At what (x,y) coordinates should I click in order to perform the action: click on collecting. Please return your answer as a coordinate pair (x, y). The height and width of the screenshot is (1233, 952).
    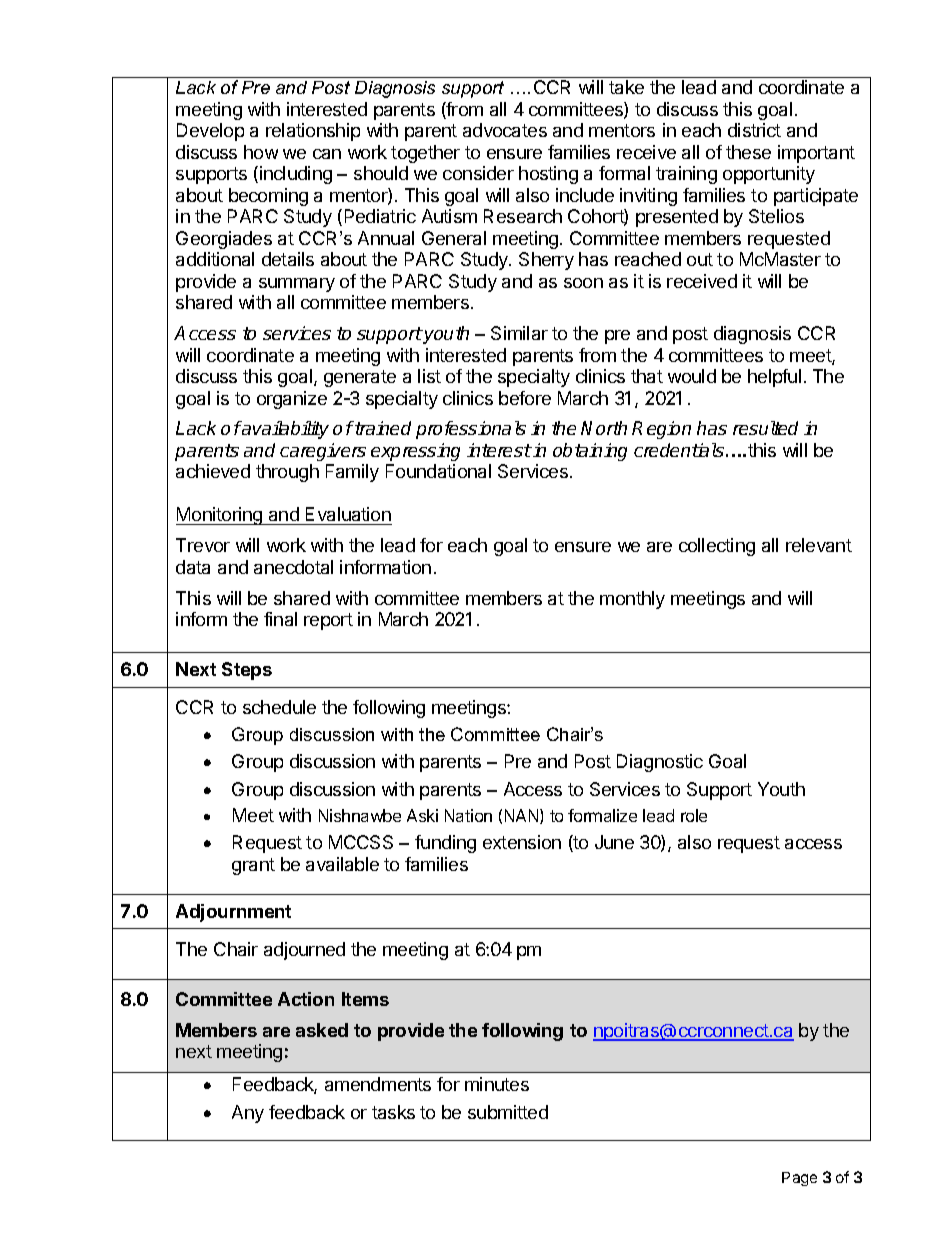
    Looking at the image, I should click on (717, 547).
